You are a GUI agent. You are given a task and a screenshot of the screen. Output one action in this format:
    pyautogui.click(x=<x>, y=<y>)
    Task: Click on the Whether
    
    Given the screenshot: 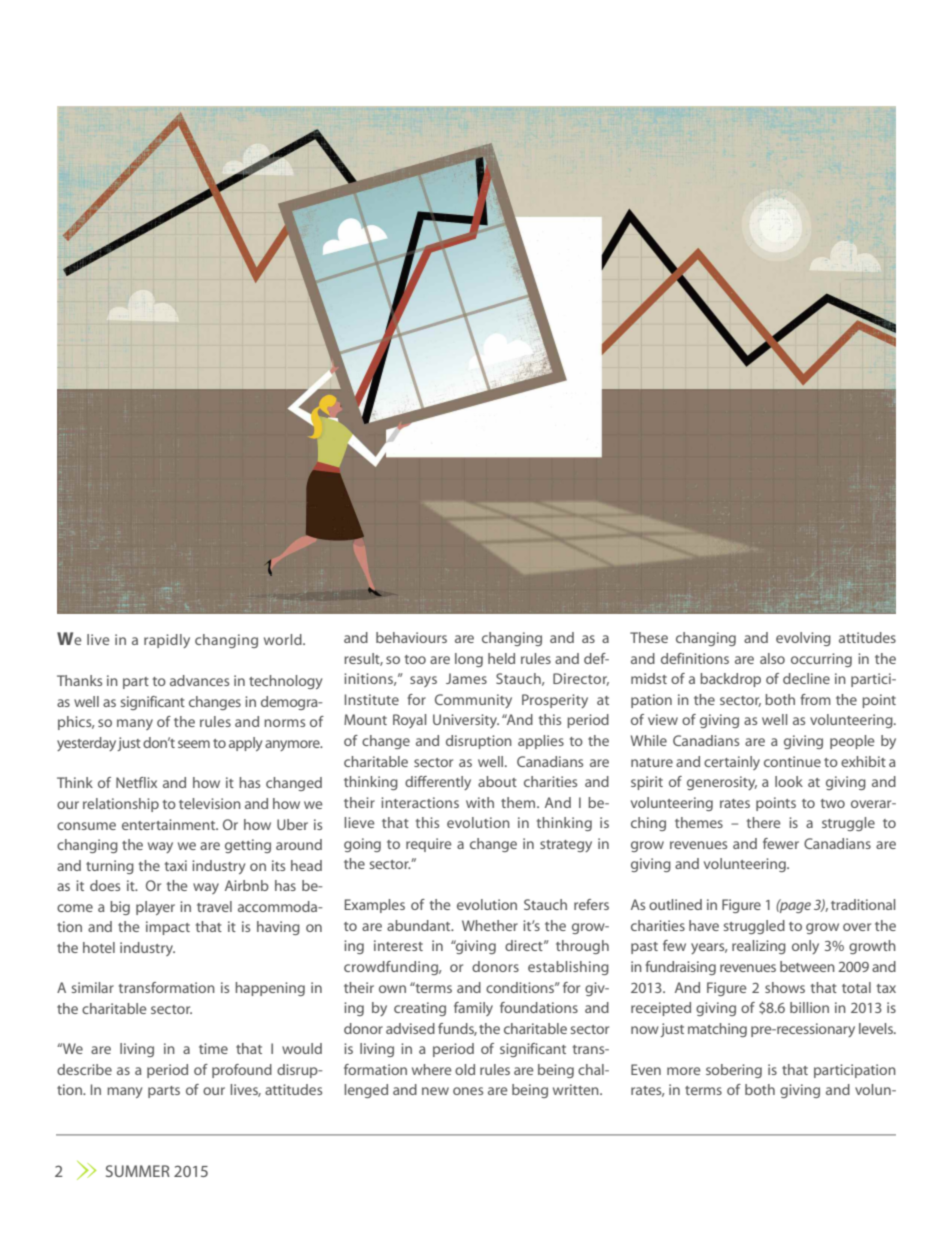 What is the action you would take?
    pyautogui.click(x=490, y=925)
